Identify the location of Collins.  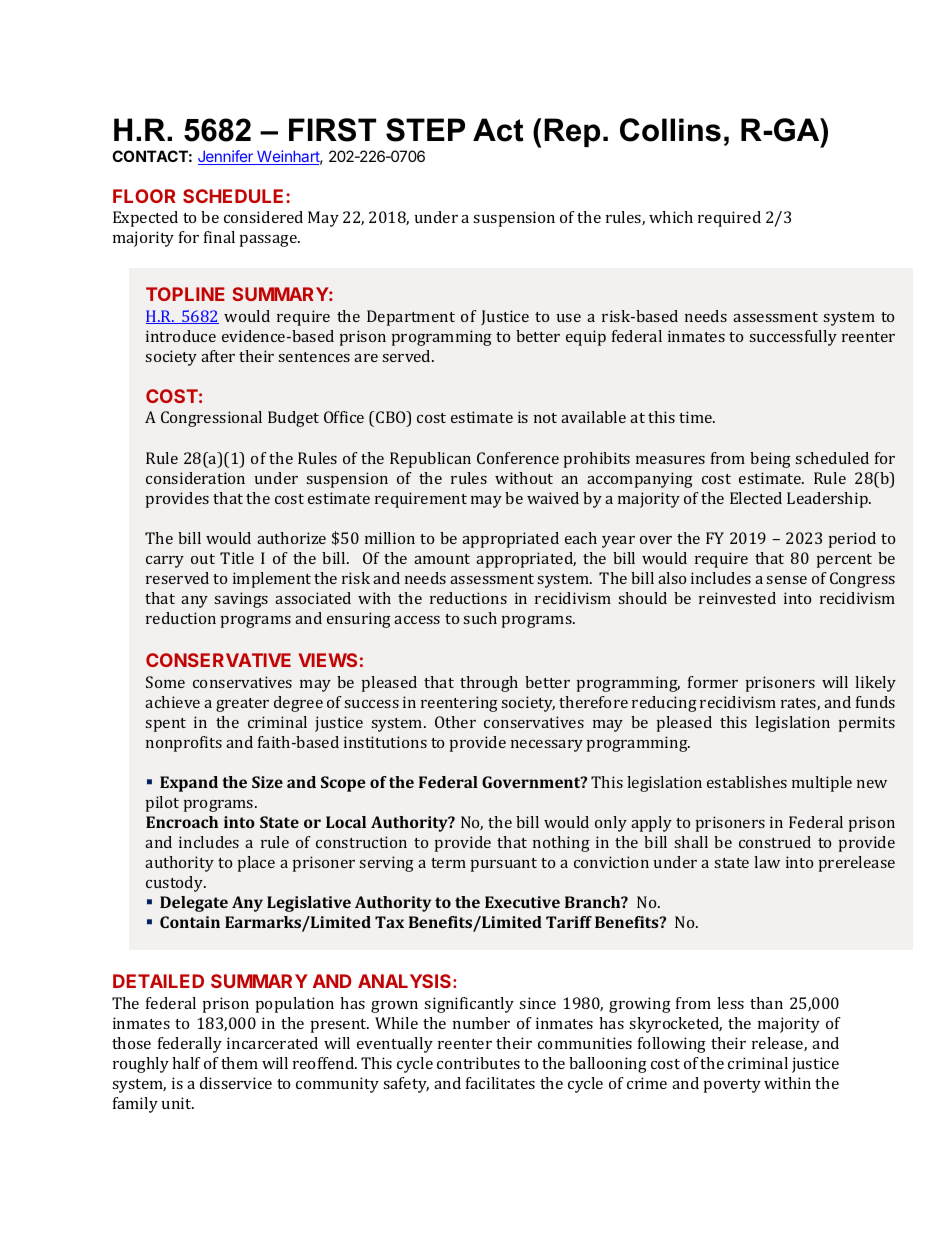
(670, 130).
